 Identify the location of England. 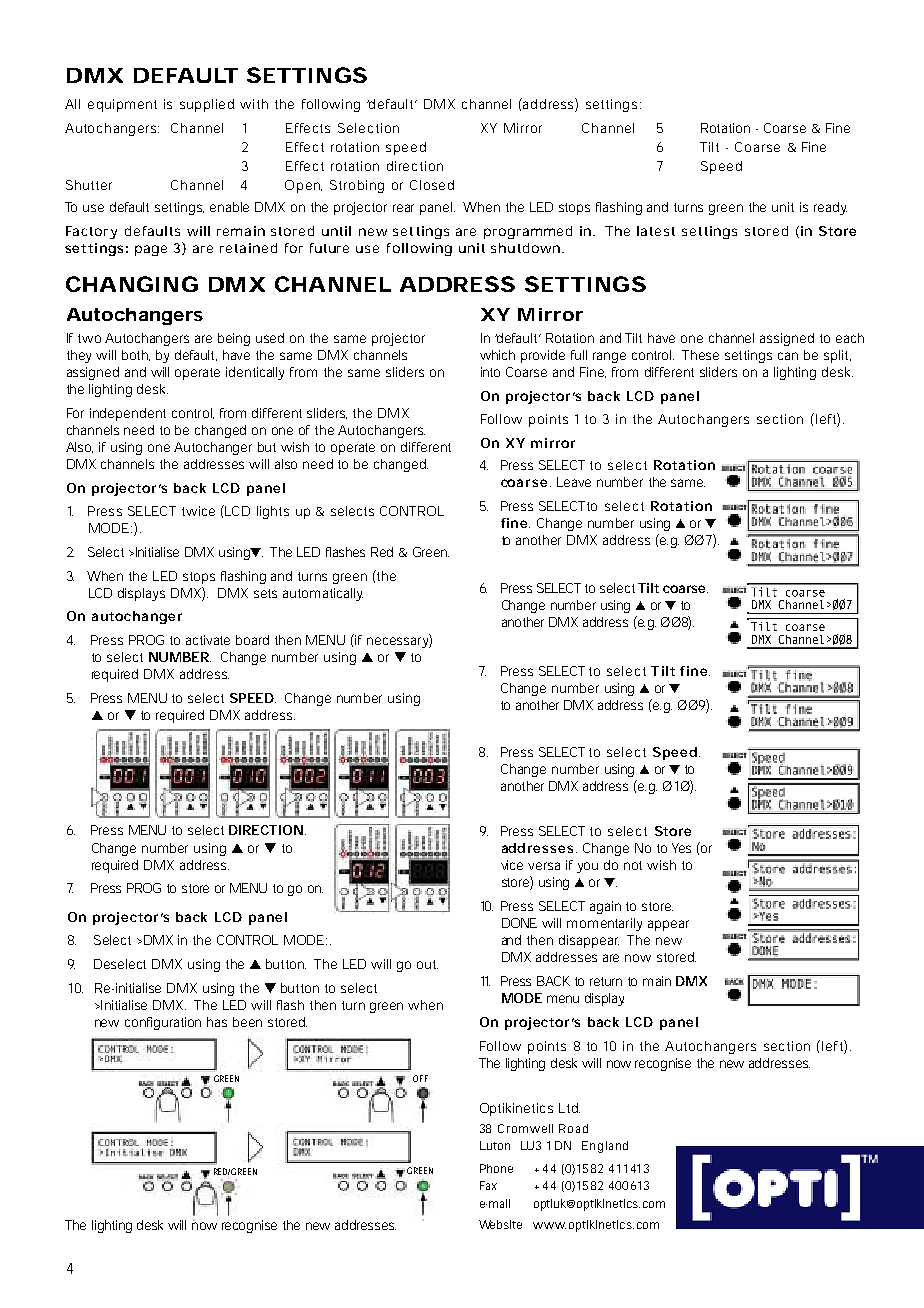
(605, 1147).
